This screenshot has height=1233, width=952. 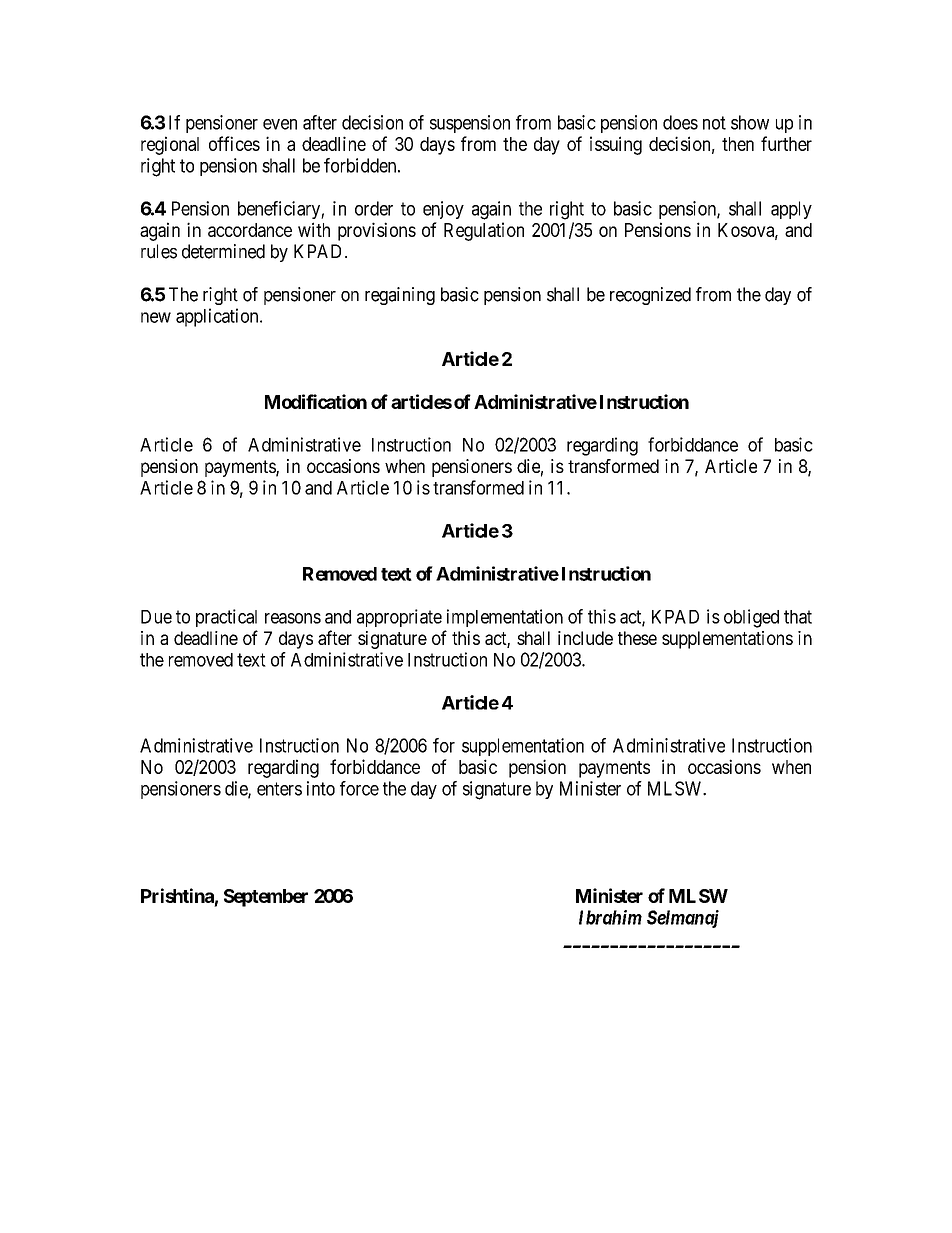 I want to click on practical, so click(x=226, y=618).
